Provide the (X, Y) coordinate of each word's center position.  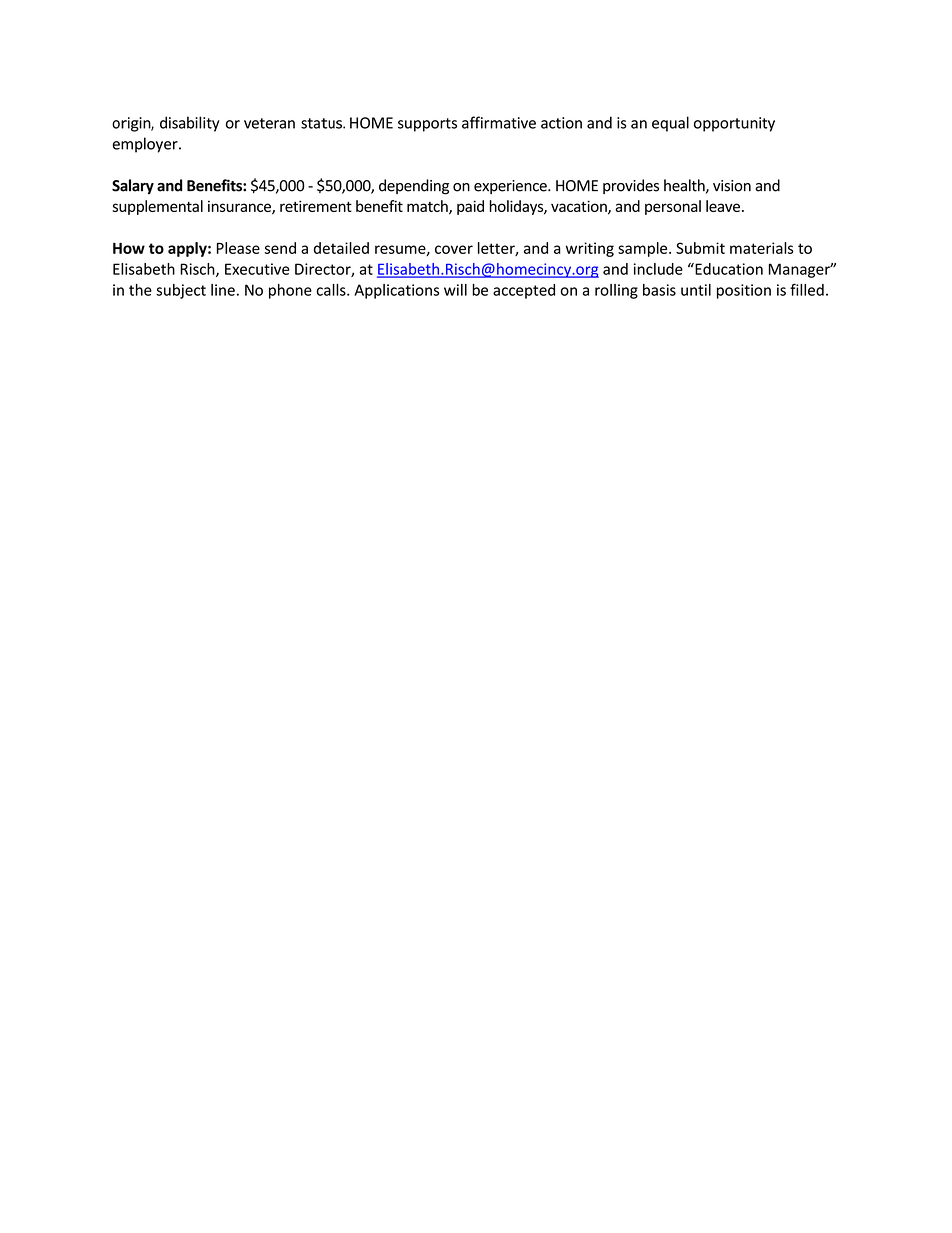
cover (454, 249)
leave (723, 206)
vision (732, 186)
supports (427, 125)
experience (511, 187)
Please (238, 248)
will (455, 290)
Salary (133, 187)
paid (470, 207)
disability (190, 124)
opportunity (734, 124)
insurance (240, 207)
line (223, 290)
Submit (700, 248)
